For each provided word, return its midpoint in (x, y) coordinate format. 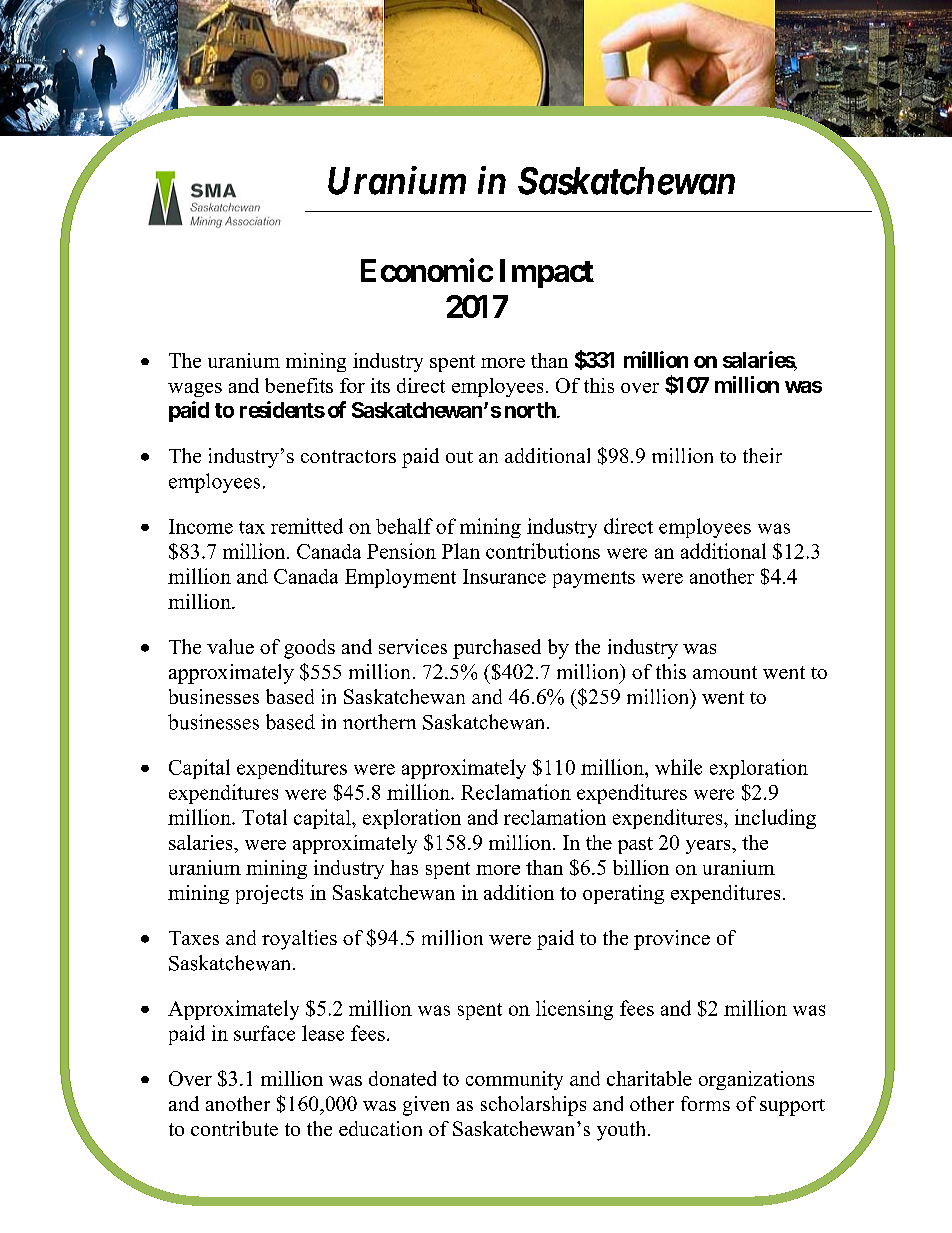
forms (705, 1103)
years (709, 847)
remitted (307, 526)
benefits (299, 385)
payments (594, 579)
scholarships (533, 1106)
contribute (234, 1128)
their (762, 455)
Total (264, 817)
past (635, 845)
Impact (547, 273)
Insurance (504, 576)
